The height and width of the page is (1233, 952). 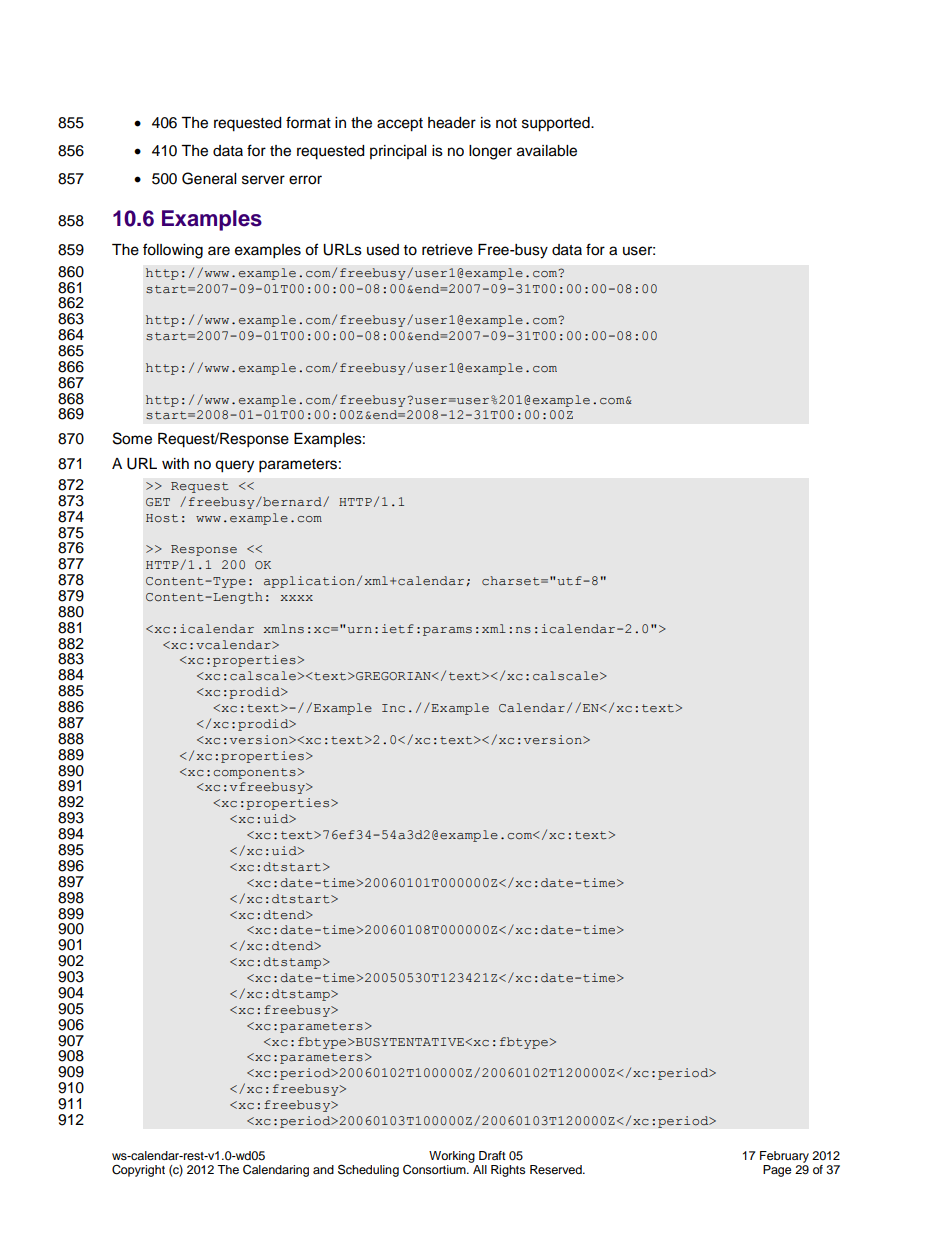 What do you see at coordinates (557, 124) in the page?
I see `supported` at bounding box center [557, 124].
